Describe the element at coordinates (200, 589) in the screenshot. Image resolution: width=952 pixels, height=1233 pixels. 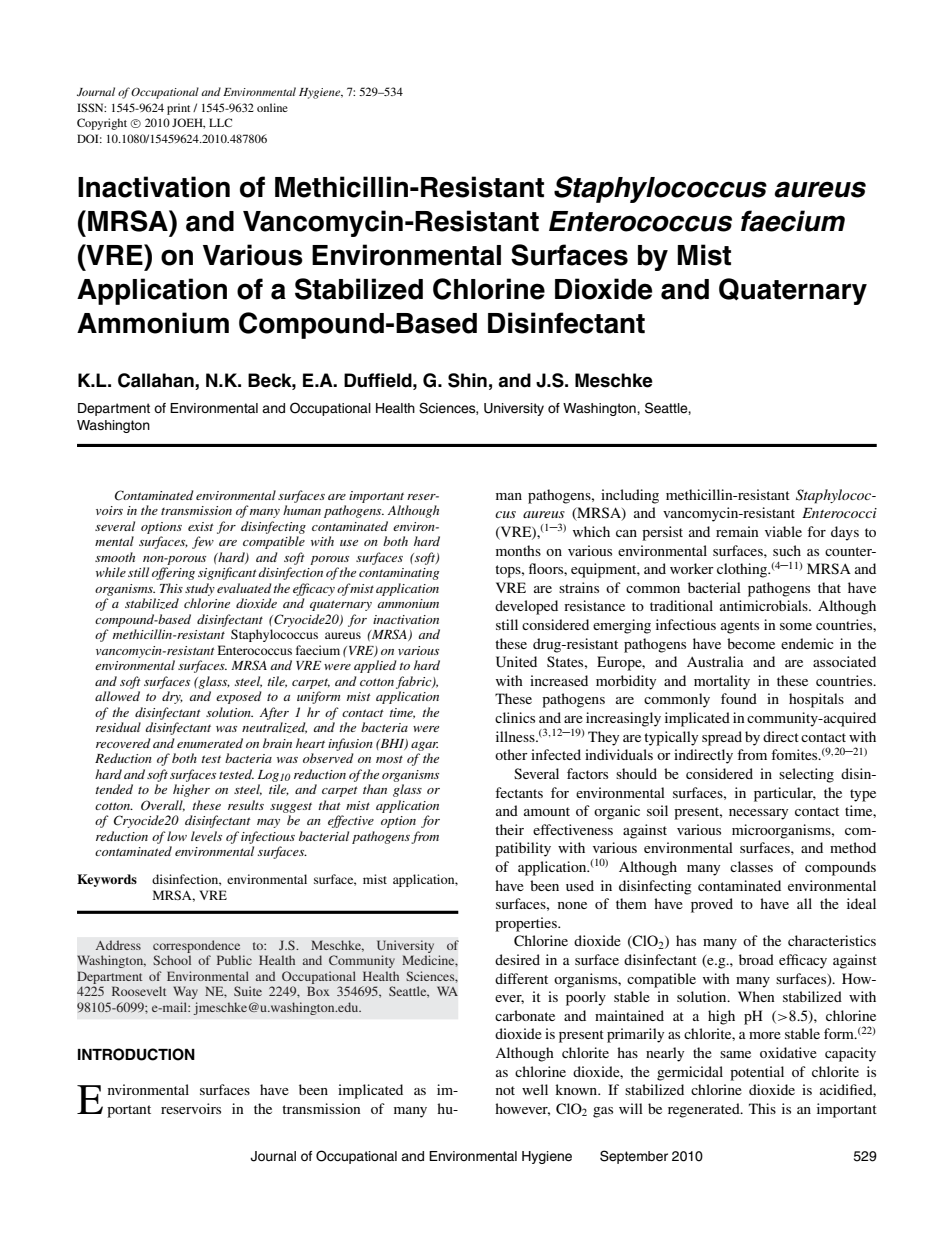
I see `study` at that location.
